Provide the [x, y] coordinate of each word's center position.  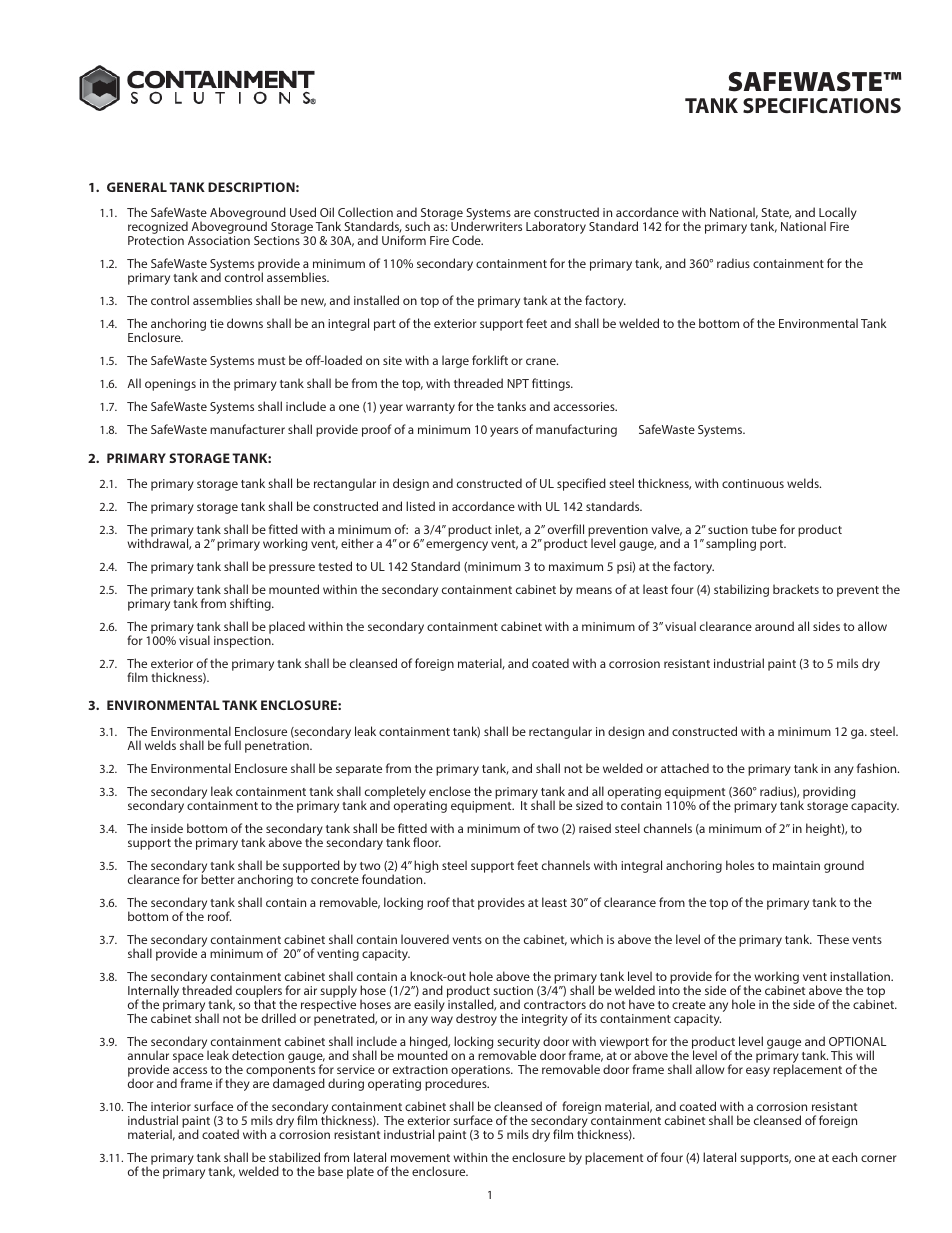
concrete [335, 880]
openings [170, 385]
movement [420, 1158]
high [426, 866]
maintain [796, 865]
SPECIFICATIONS [822, 105]
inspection [243, 642]
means [594, 590]
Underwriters [486, 226]
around [774, 626]
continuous [753, 483]
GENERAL [137, 187]
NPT [518, 383]
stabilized [294, 1157]
